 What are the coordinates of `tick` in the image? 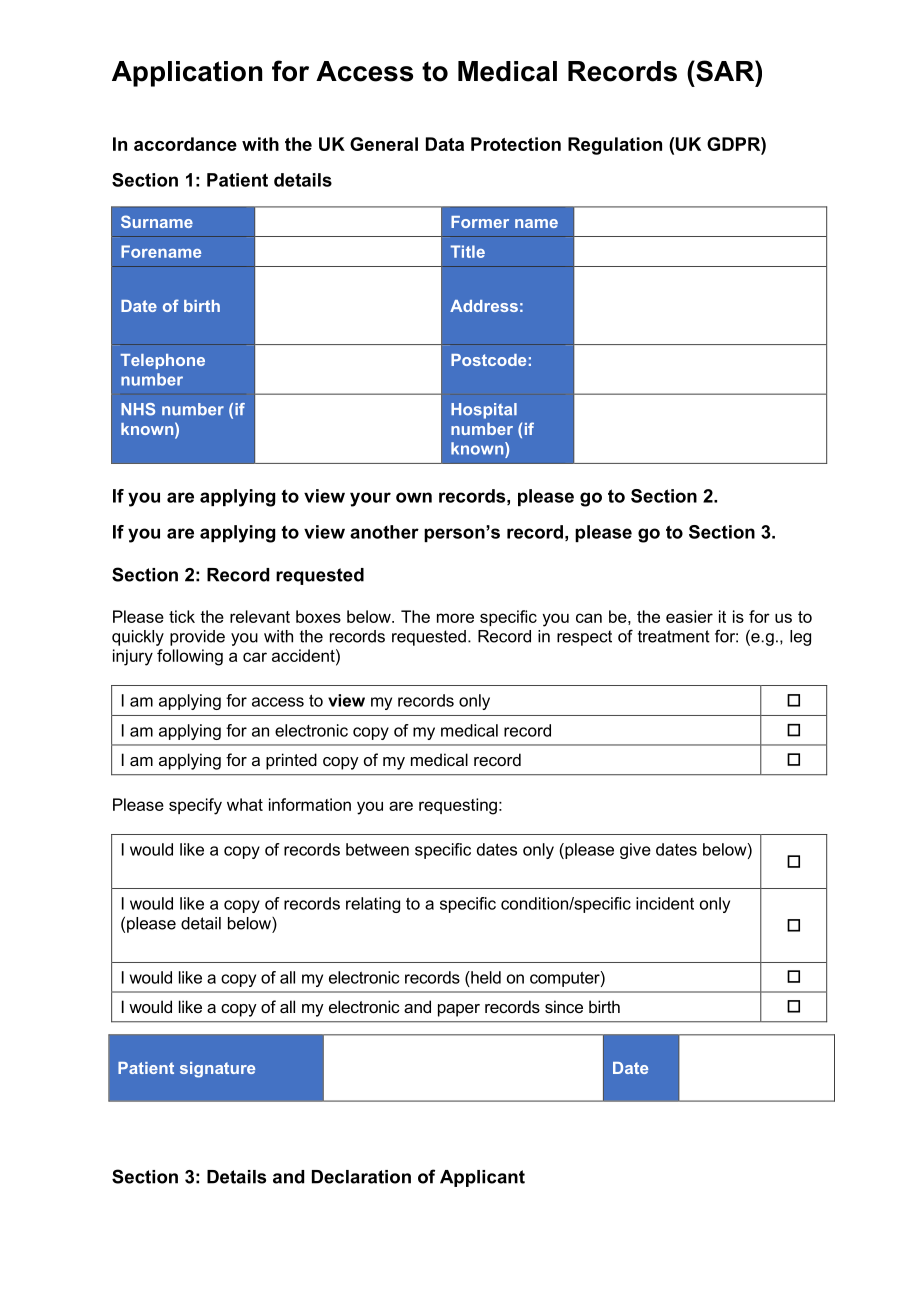 It's located at (182, 616).
